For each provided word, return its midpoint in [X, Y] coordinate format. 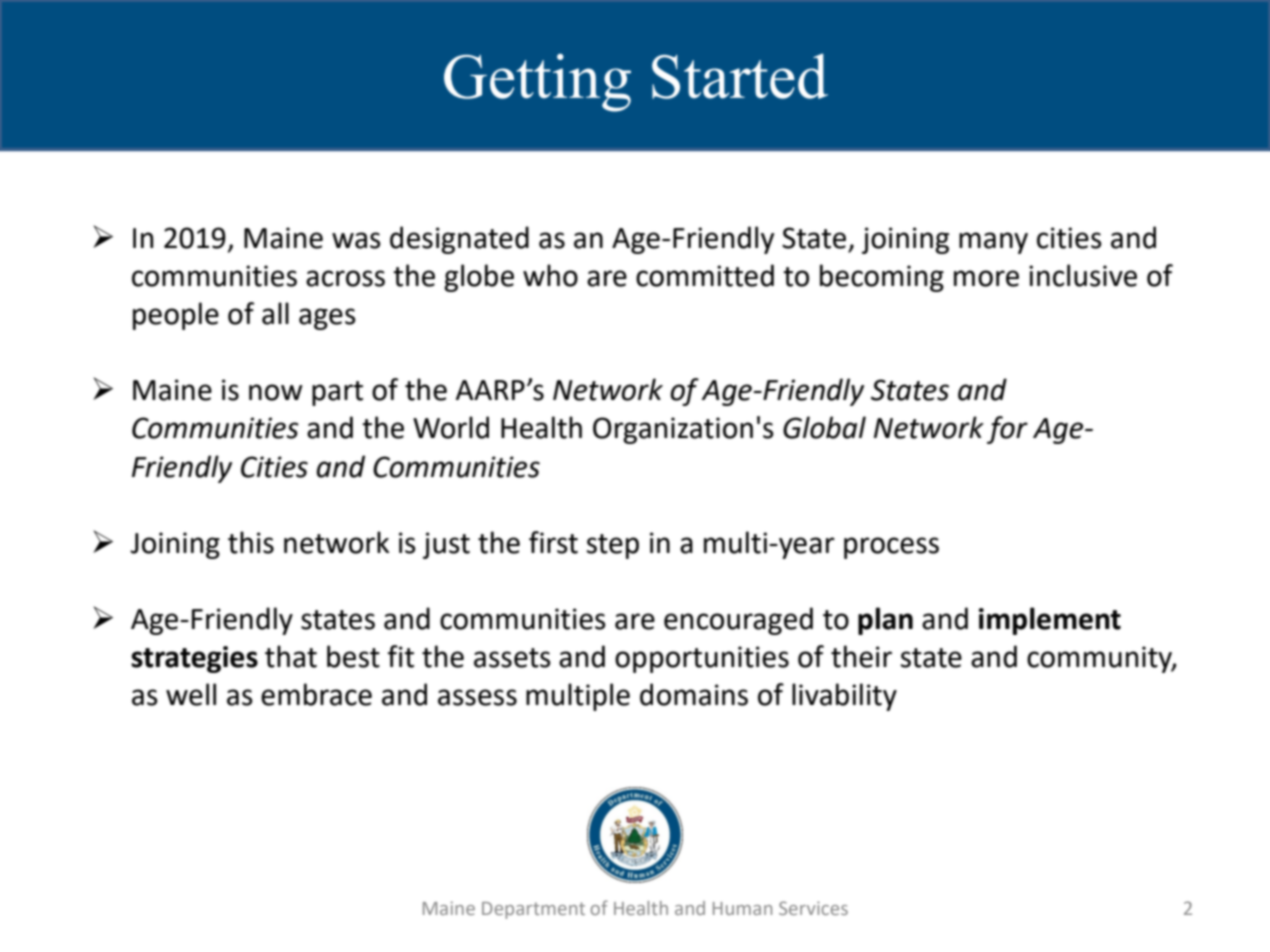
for [1007, 430]
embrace [316, 694]
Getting [537, 83]
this [251, 542]
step [613, 546]
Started [740, 76]
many [993, 243]
